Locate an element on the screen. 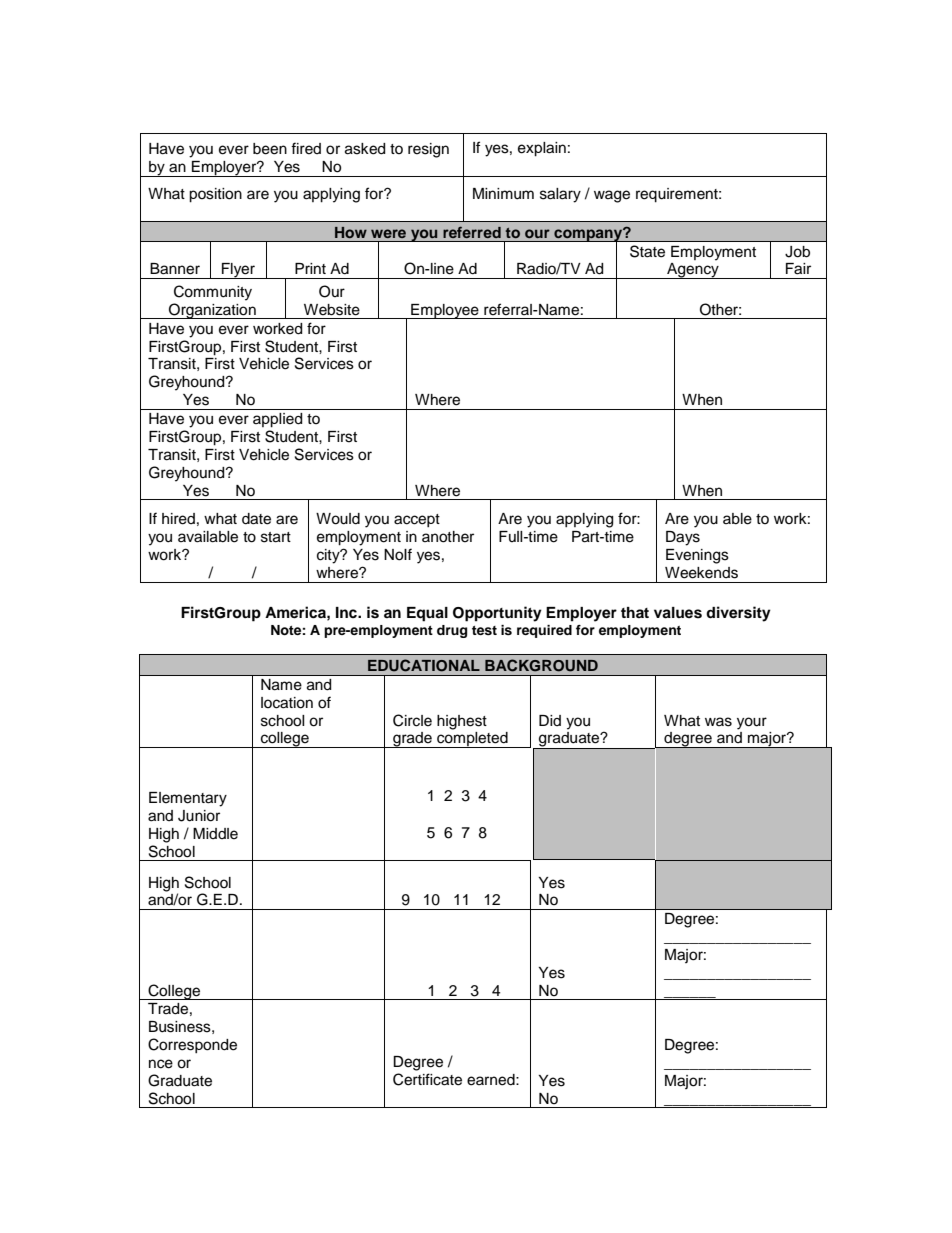  start is located at coordinates (276, 537).
